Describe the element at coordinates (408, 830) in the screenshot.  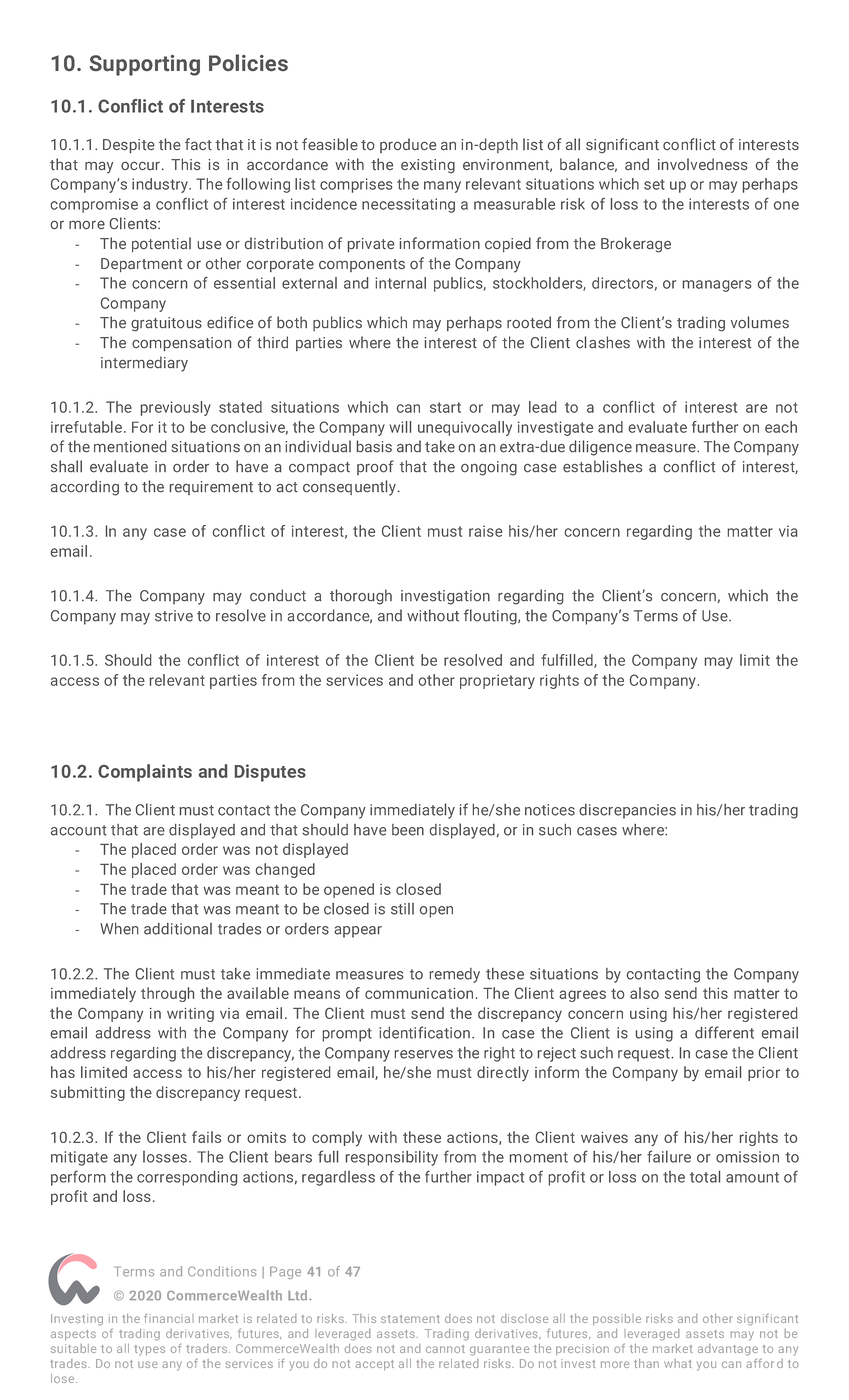
I see `been` at that location.
